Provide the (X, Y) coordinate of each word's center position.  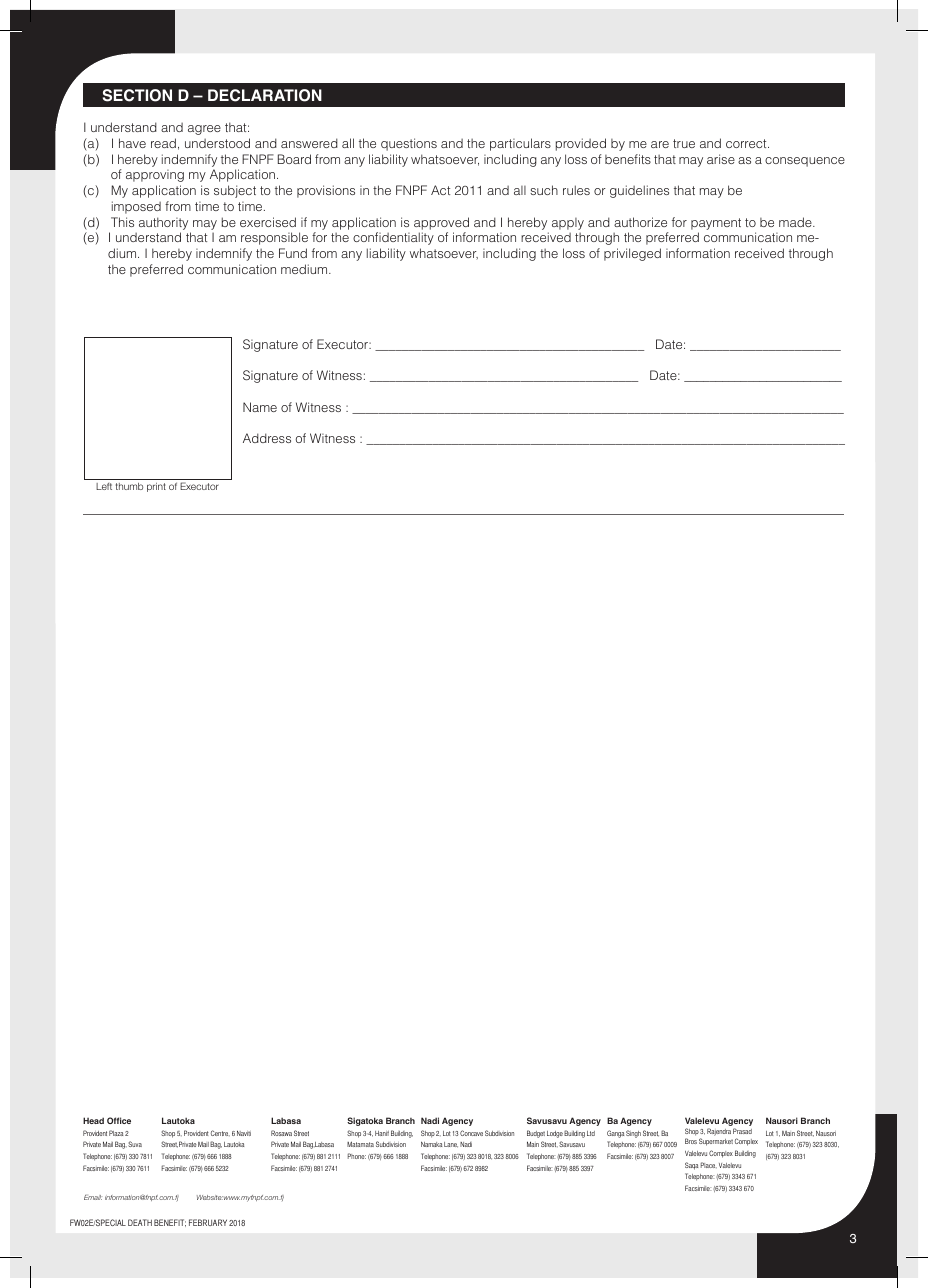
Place (709, 1165)
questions (409, 144)
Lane (451, 1145)
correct (747, 143)
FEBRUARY (208, 1222)
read (163, 143)
